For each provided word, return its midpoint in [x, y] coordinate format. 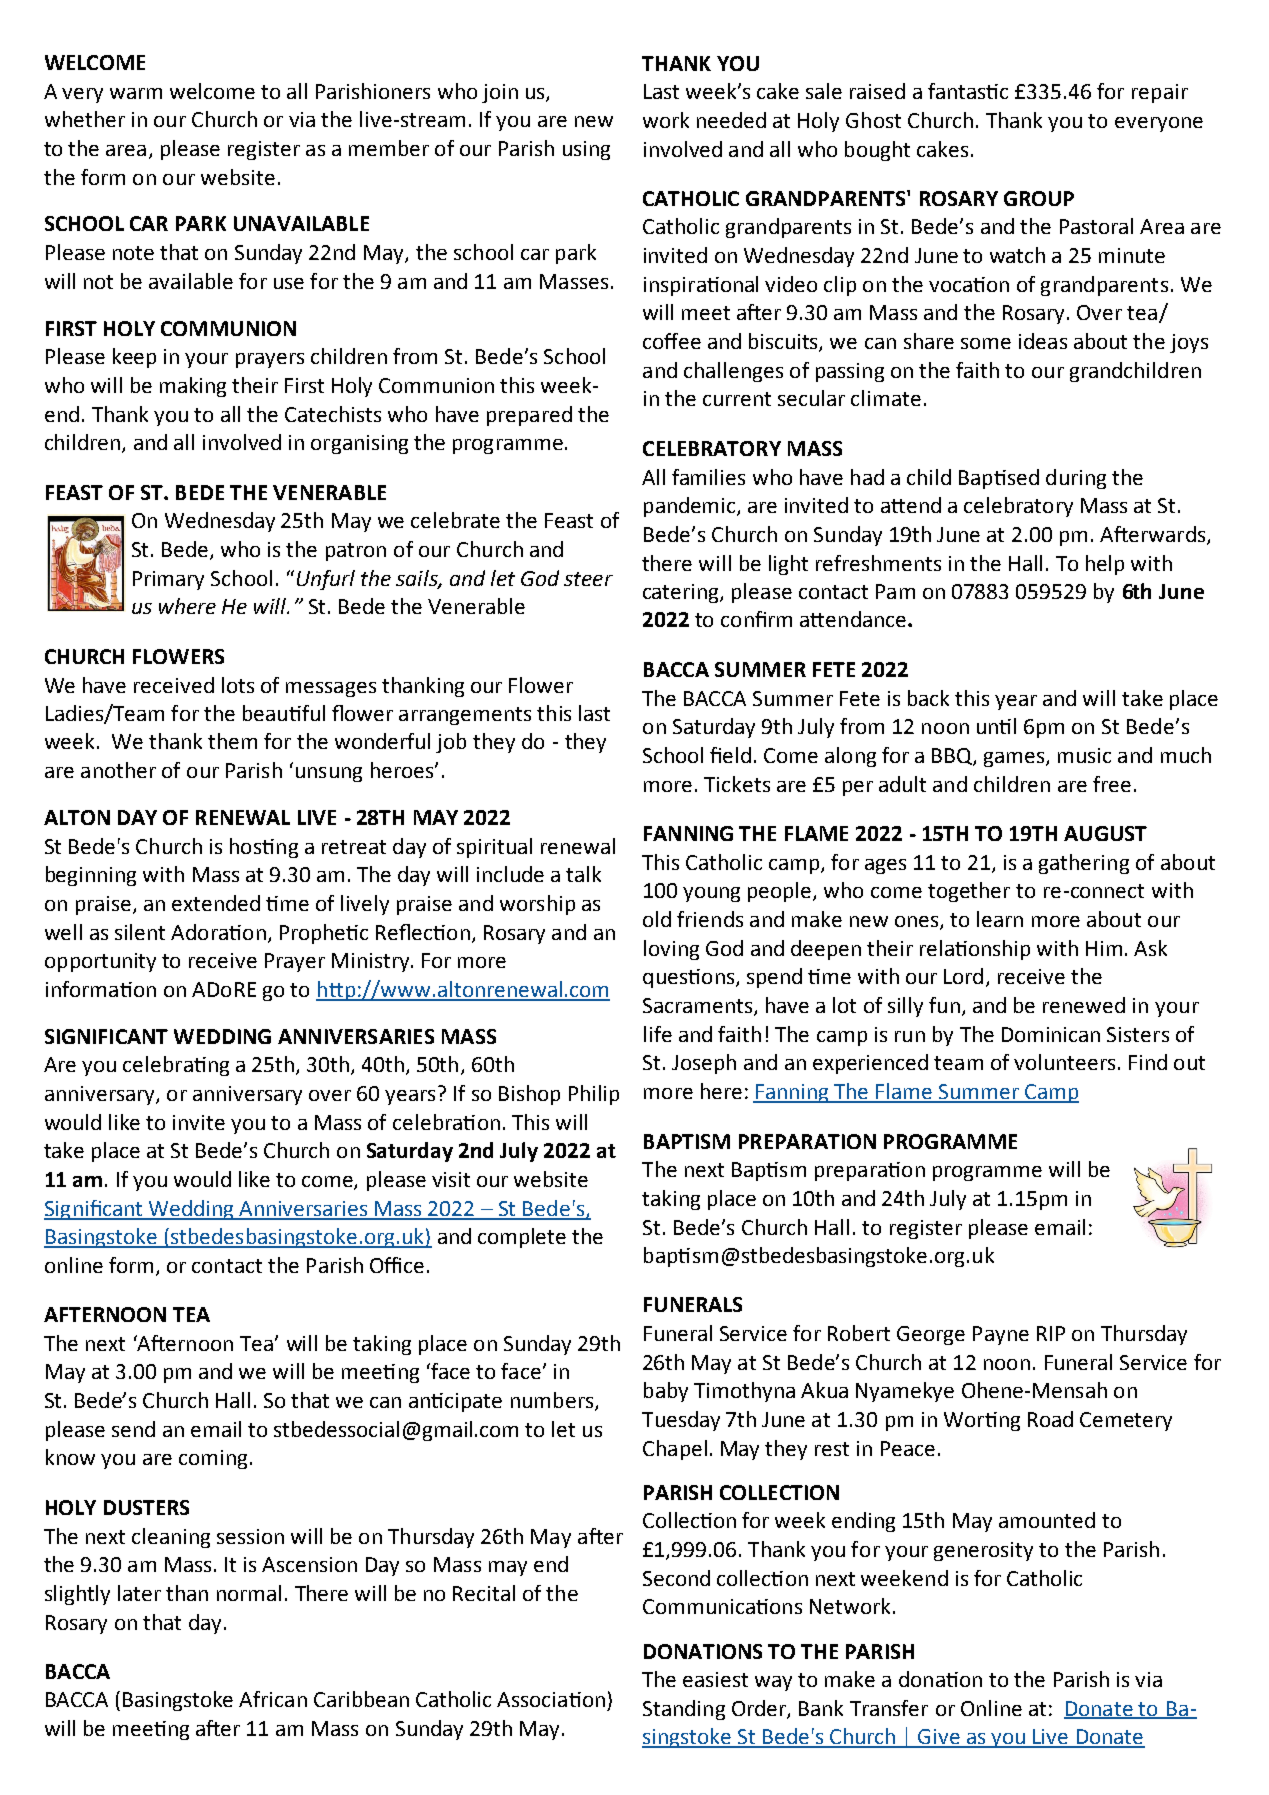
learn [1000, 919]
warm [136, 93]
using [586, 150]
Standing [684, 1710]
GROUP [1039, 198]
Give [939, 1738]
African [273, 1699]
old [657, 919]
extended [216, 903]
